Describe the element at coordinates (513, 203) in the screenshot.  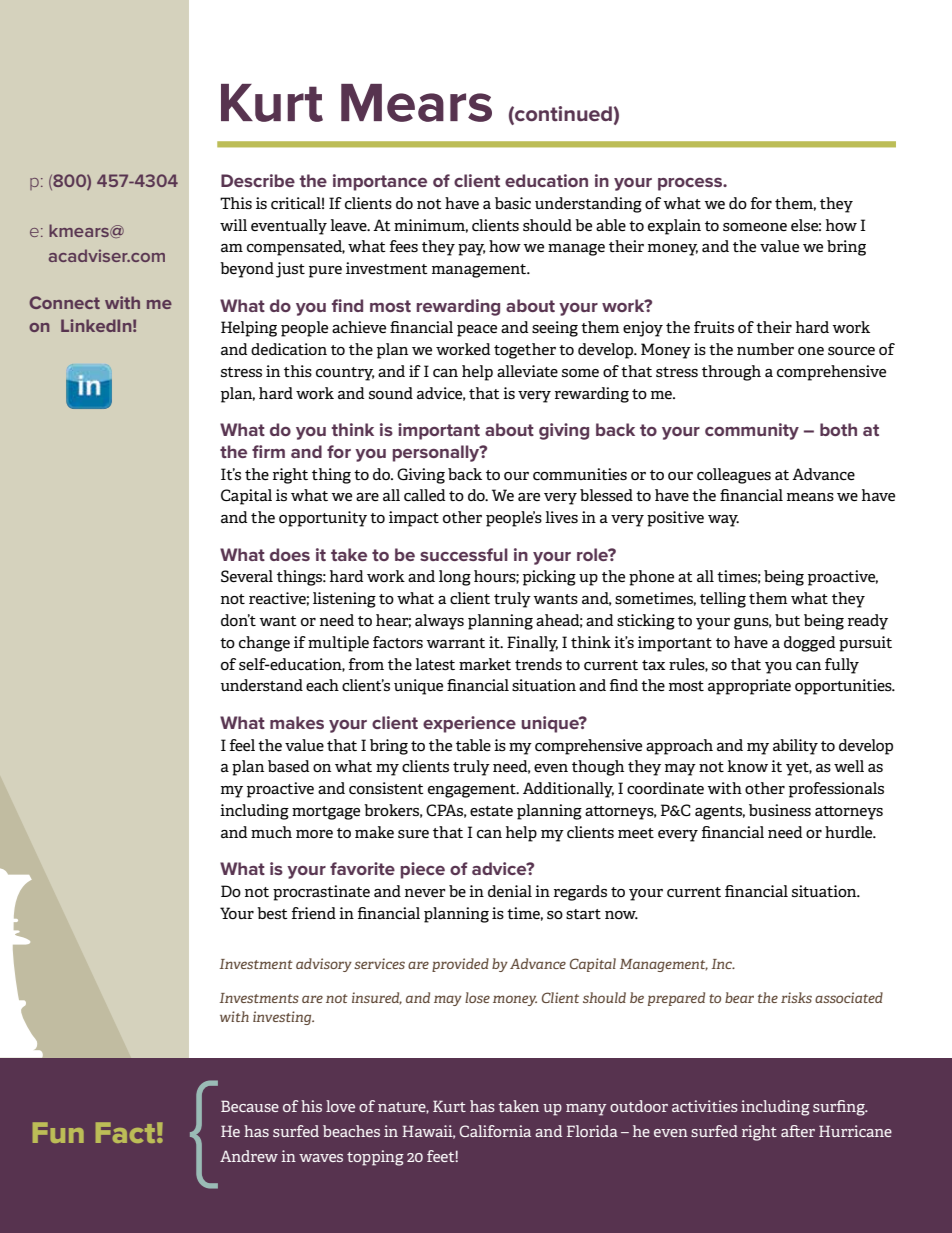
I see `basic` at that location.
